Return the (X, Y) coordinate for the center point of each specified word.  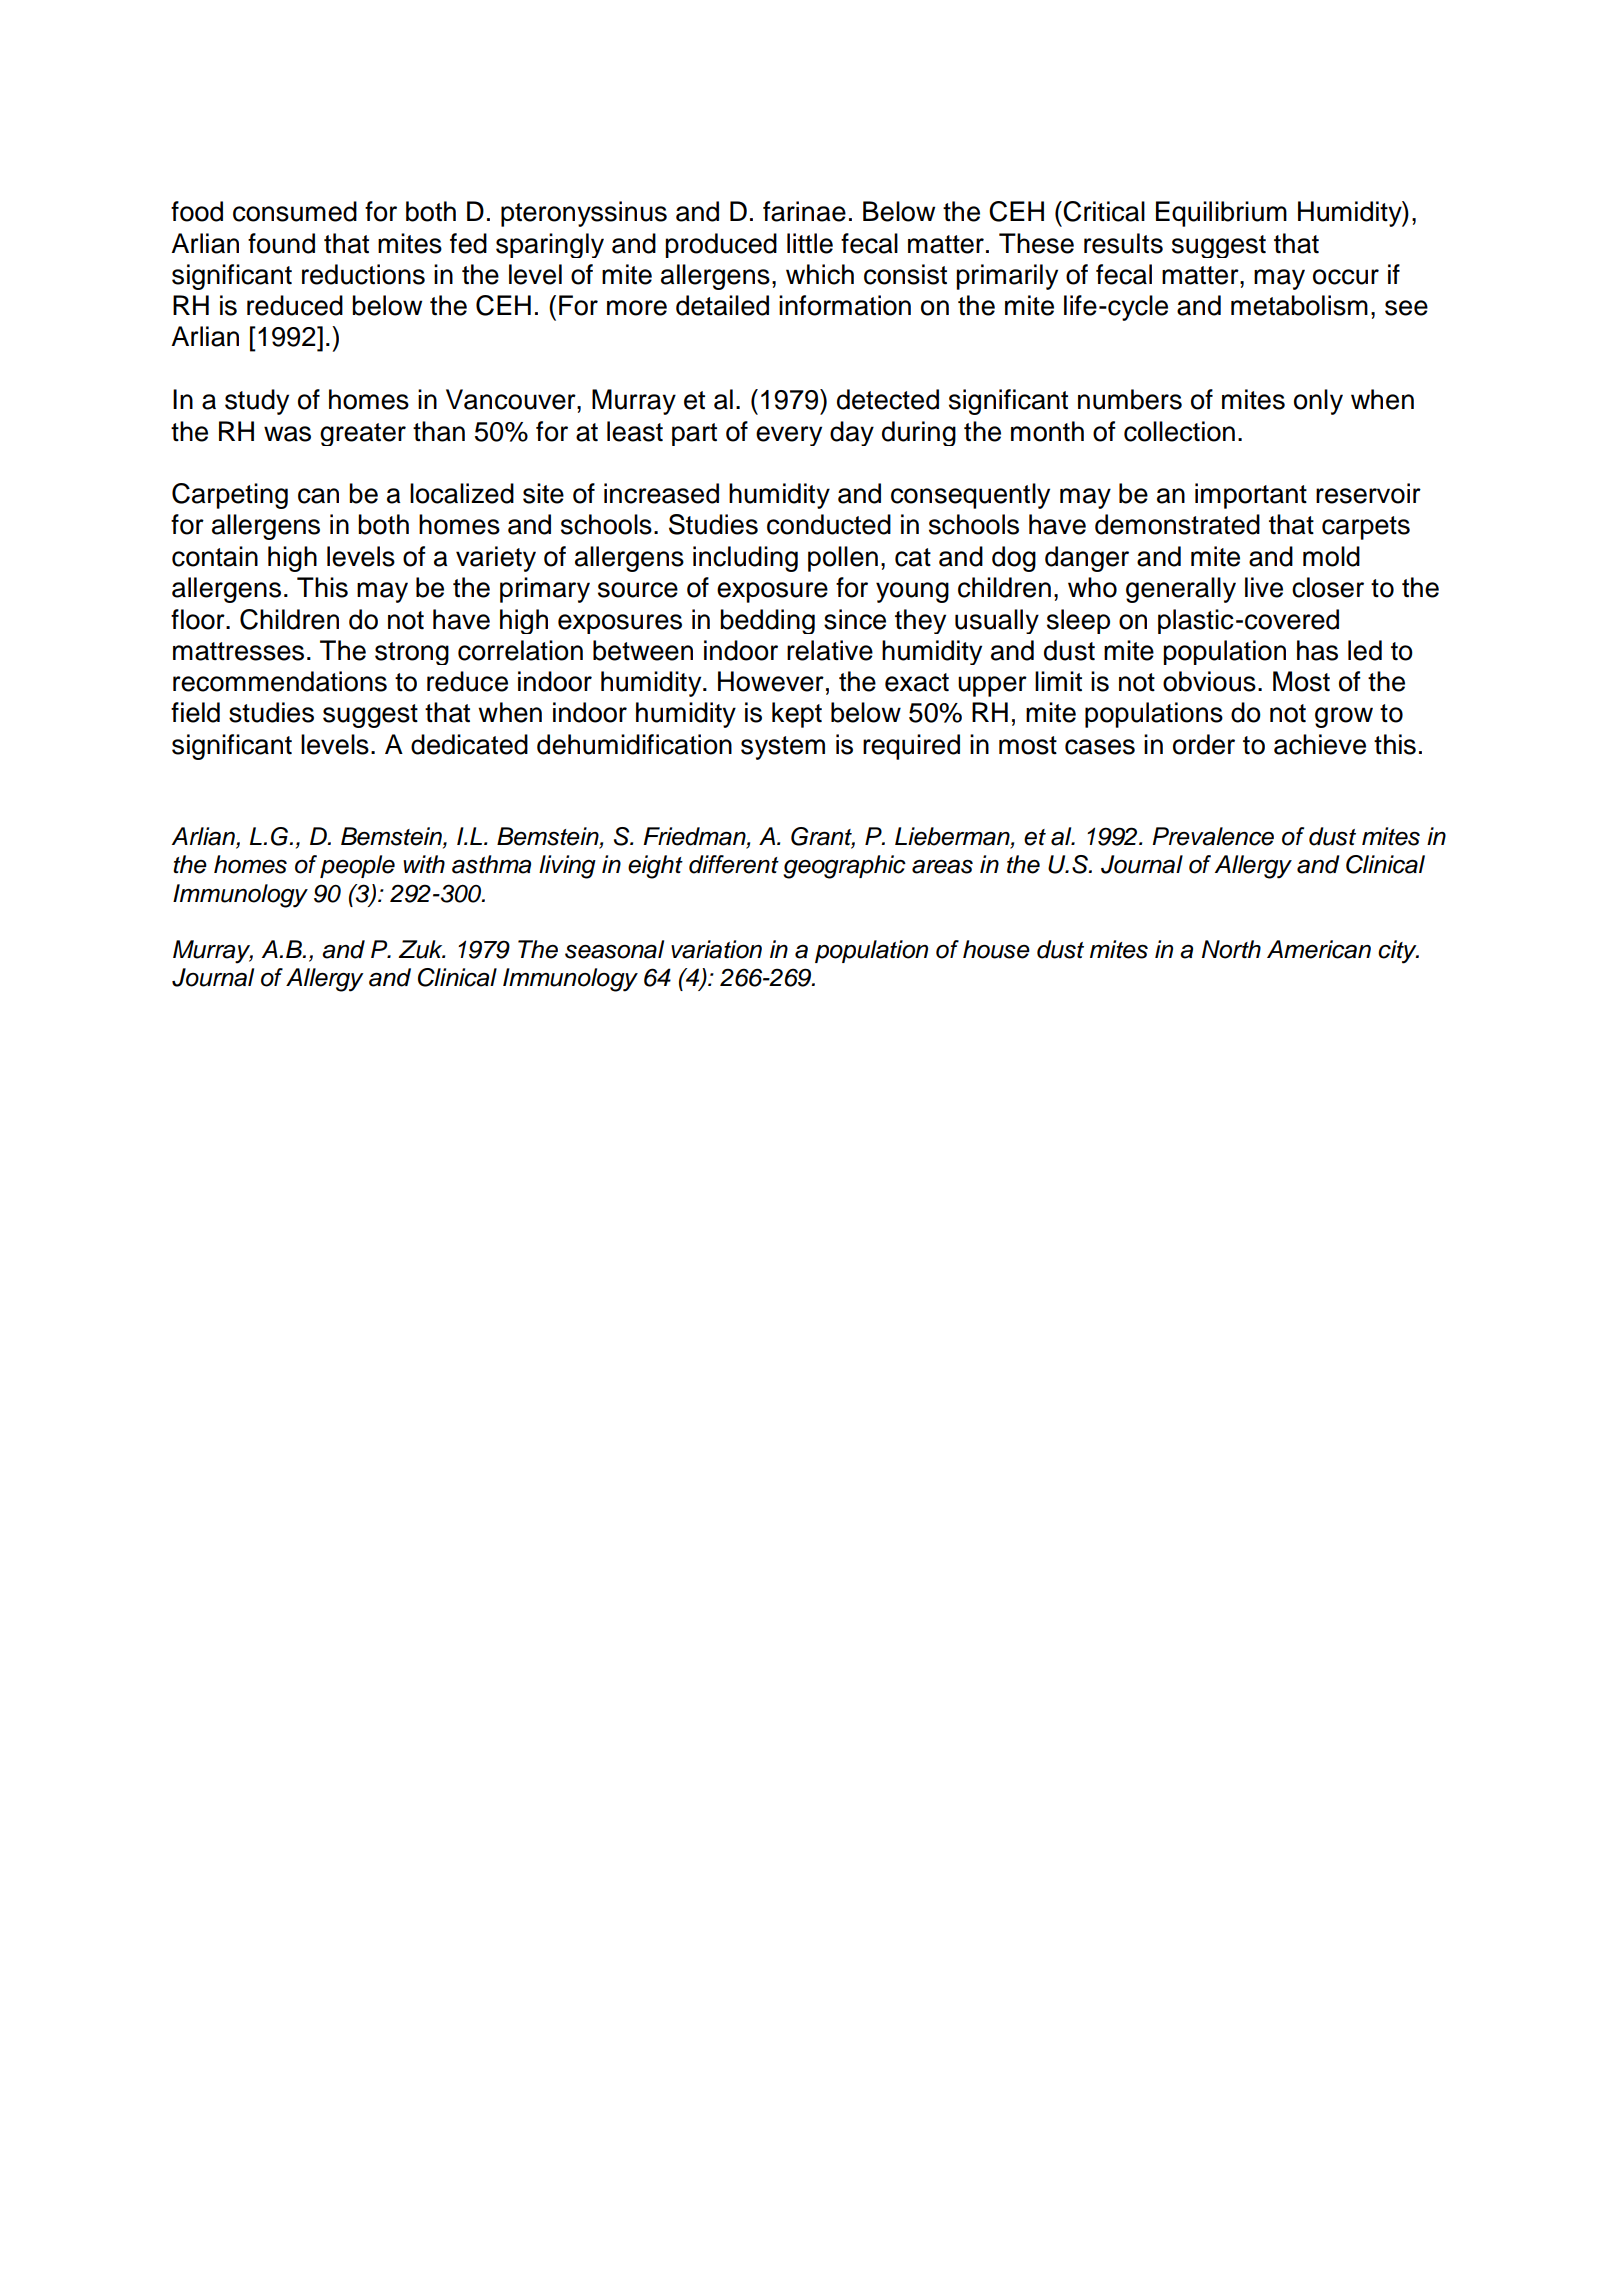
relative (830, 650)
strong (412, 653)
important (1251, 496)
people (357, 866)
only (1318, 402)
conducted (829, 524)
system (783, 748)
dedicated (469, 744)
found (281, 243)
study (257, 402)
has (1317, 650)
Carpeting (230, 496)
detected (888, 399)
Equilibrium (1221, 214)
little (810, 243)
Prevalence (1213, 836)
